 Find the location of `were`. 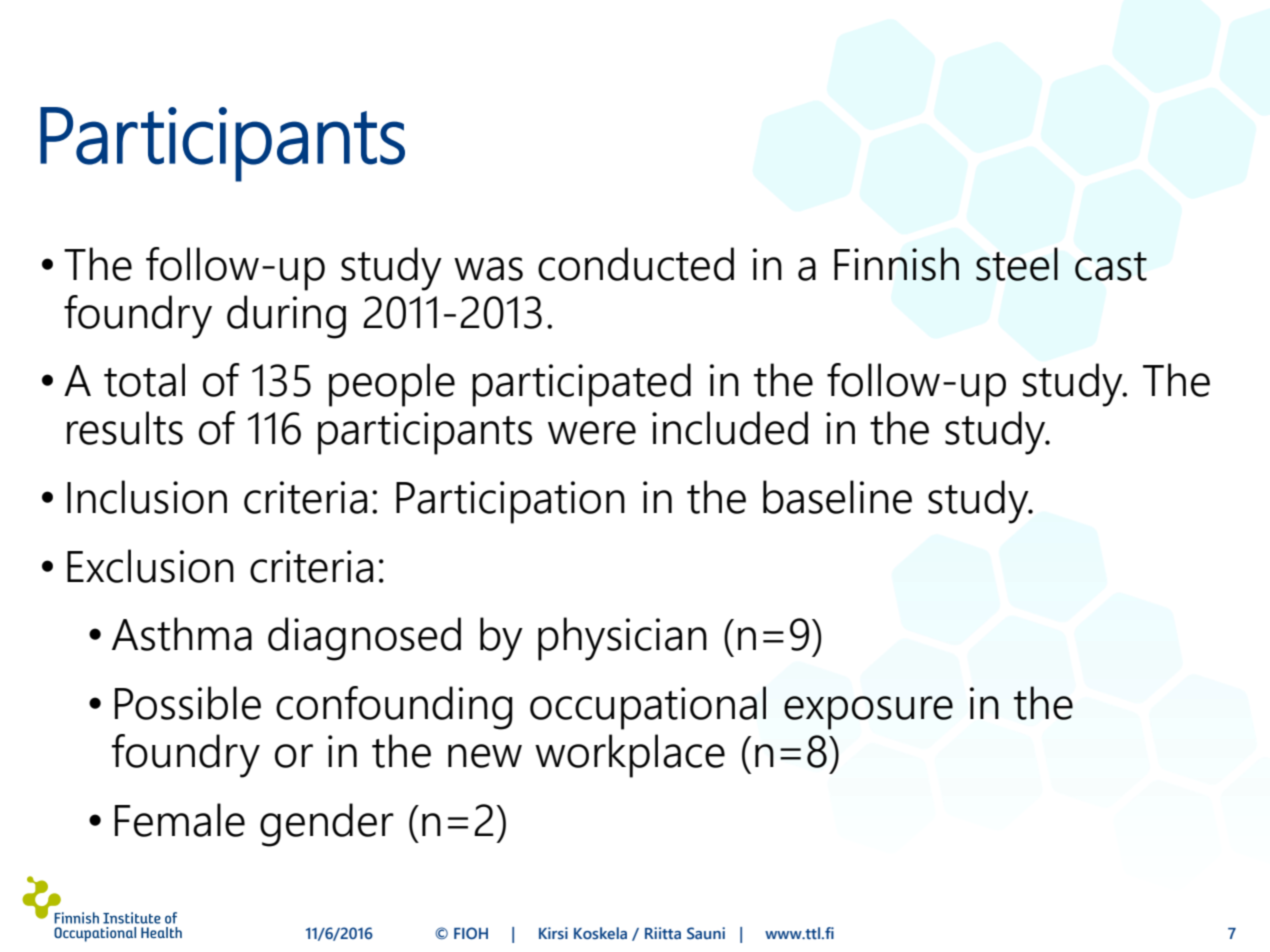

were is located at coordinates (592, 433).
